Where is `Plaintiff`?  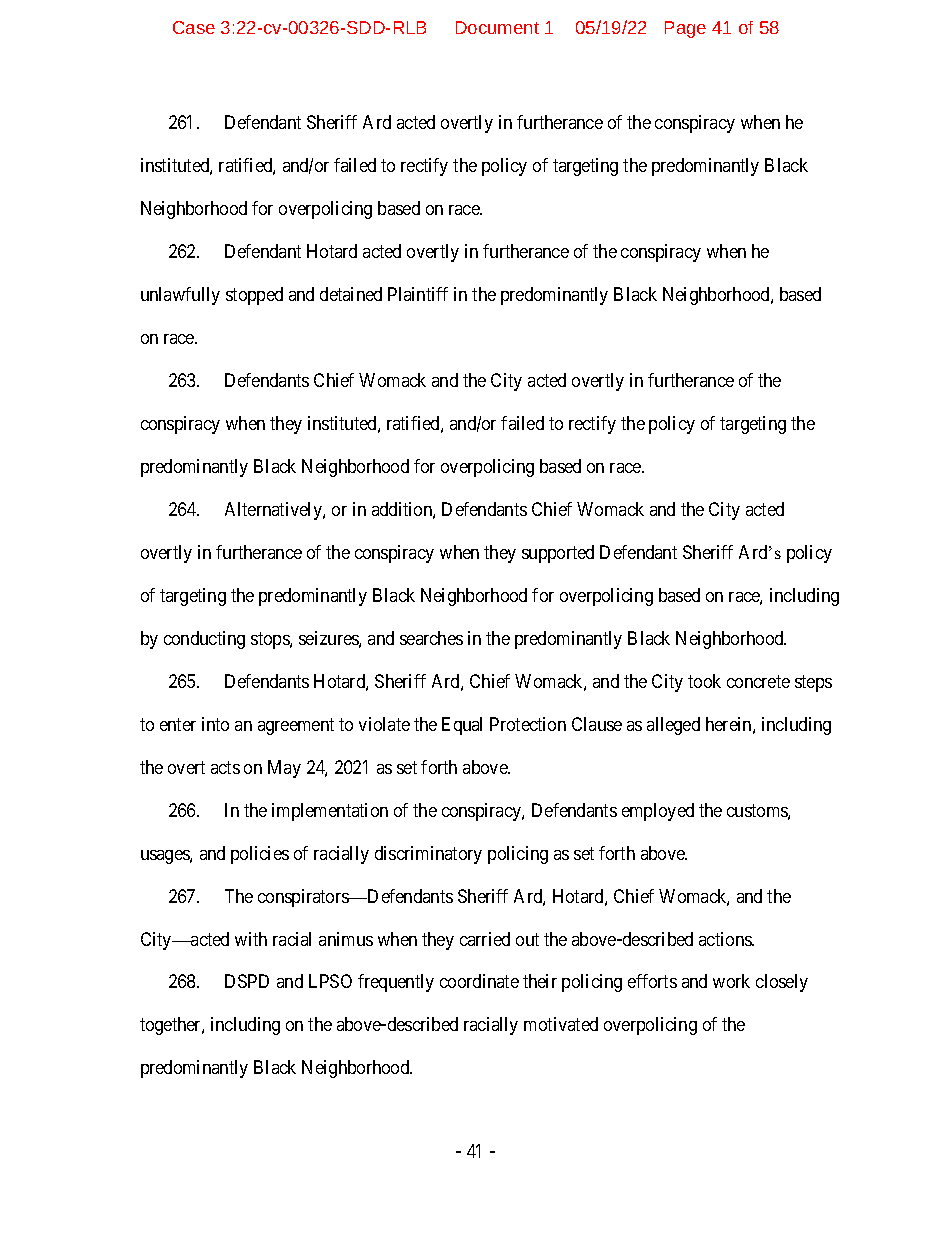
Plaintiff is located at coordinates (418, 294).
